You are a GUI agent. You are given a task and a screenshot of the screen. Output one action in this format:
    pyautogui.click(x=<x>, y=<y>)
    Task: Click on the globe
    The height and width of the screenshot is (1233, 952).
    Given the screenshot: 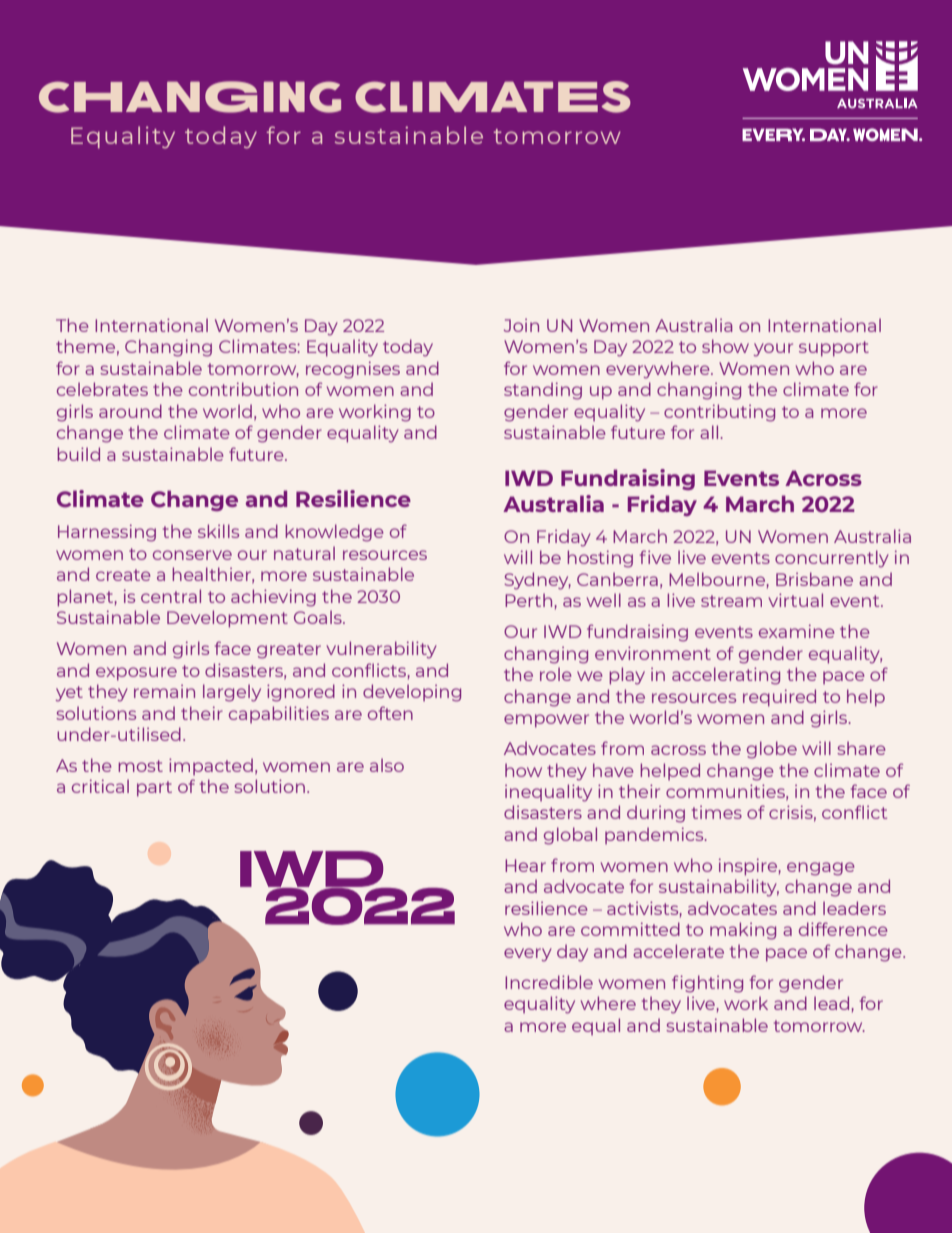 What is the action you would take?
    pyautogui.click(x=772, y=750)
